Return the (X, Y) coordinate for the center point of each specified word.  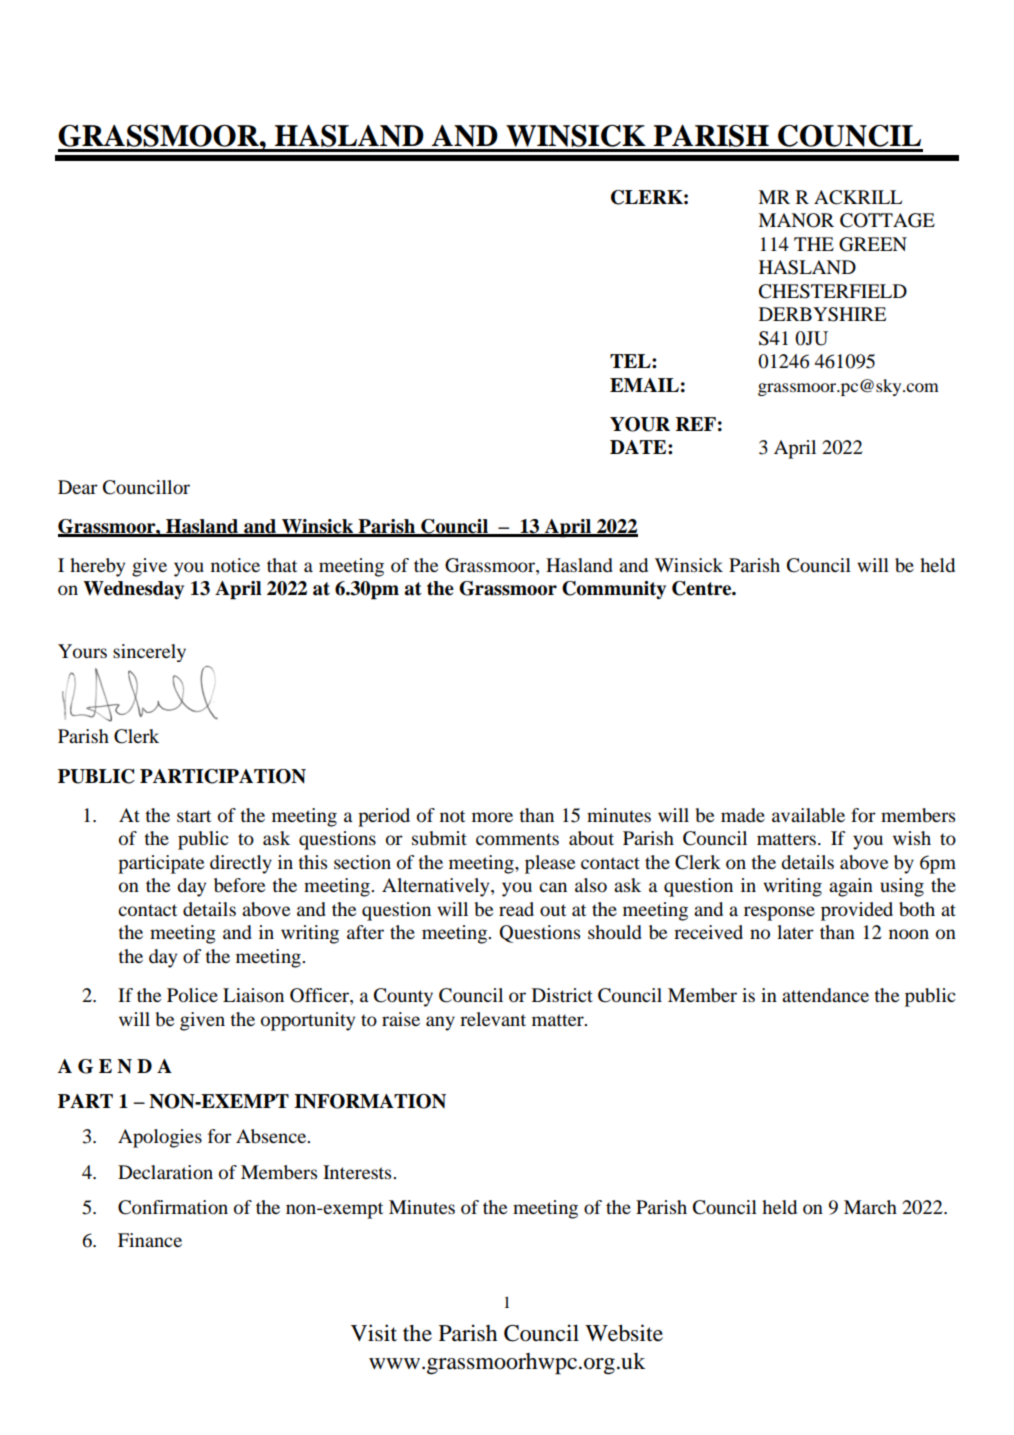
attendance (825, 995)
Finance (150, 1240)
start (194, 816)
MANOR (796, 220)
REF (696, 424)
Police (192, 995)
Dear (78, 487)
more (492, 817)
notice (235, 565)
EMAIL (644, 385)
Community (614, 590)
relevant (493, 1019)
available (808, 815)
